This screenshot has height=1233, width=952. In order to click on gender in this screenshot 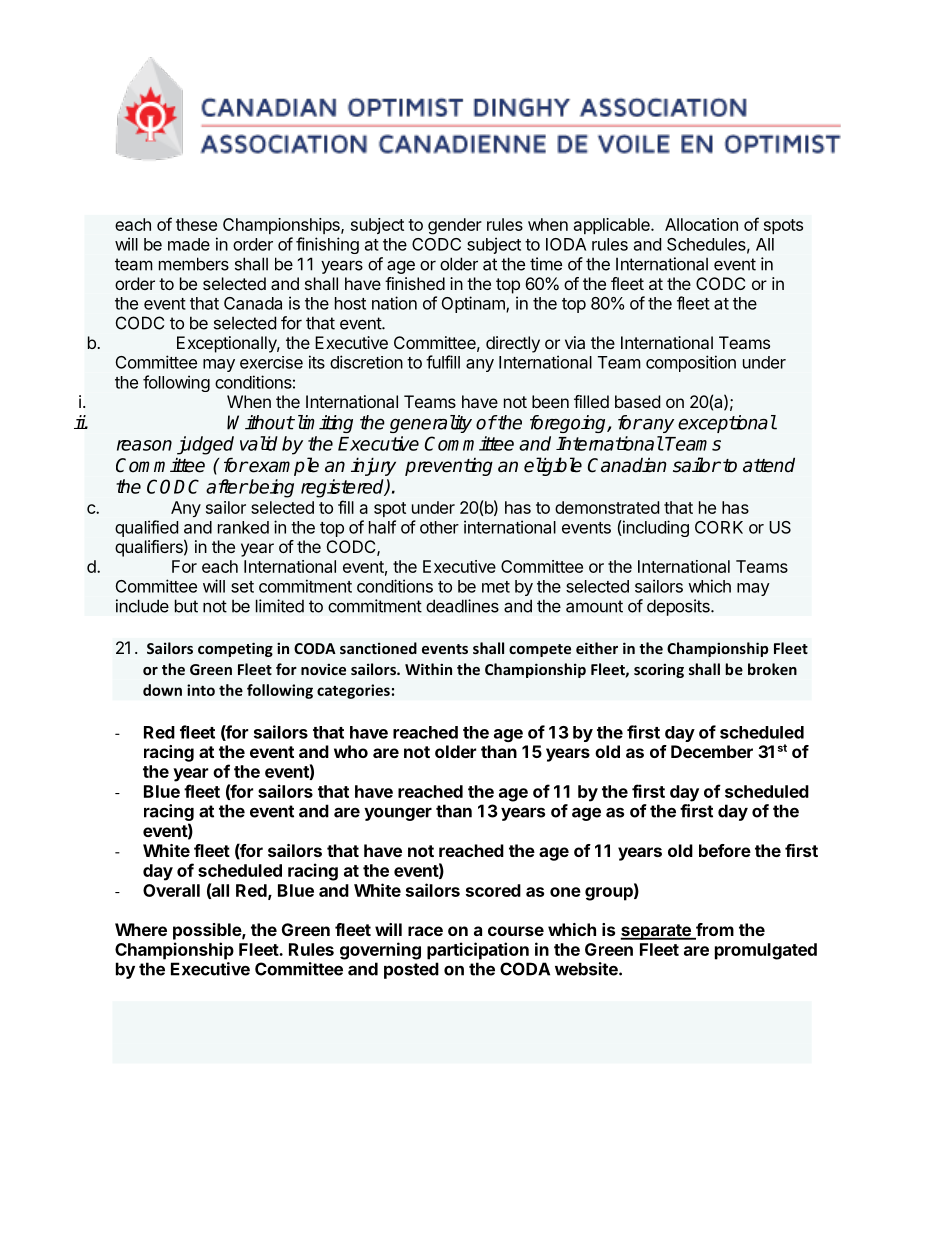, I will do `click(455, 226)`.
